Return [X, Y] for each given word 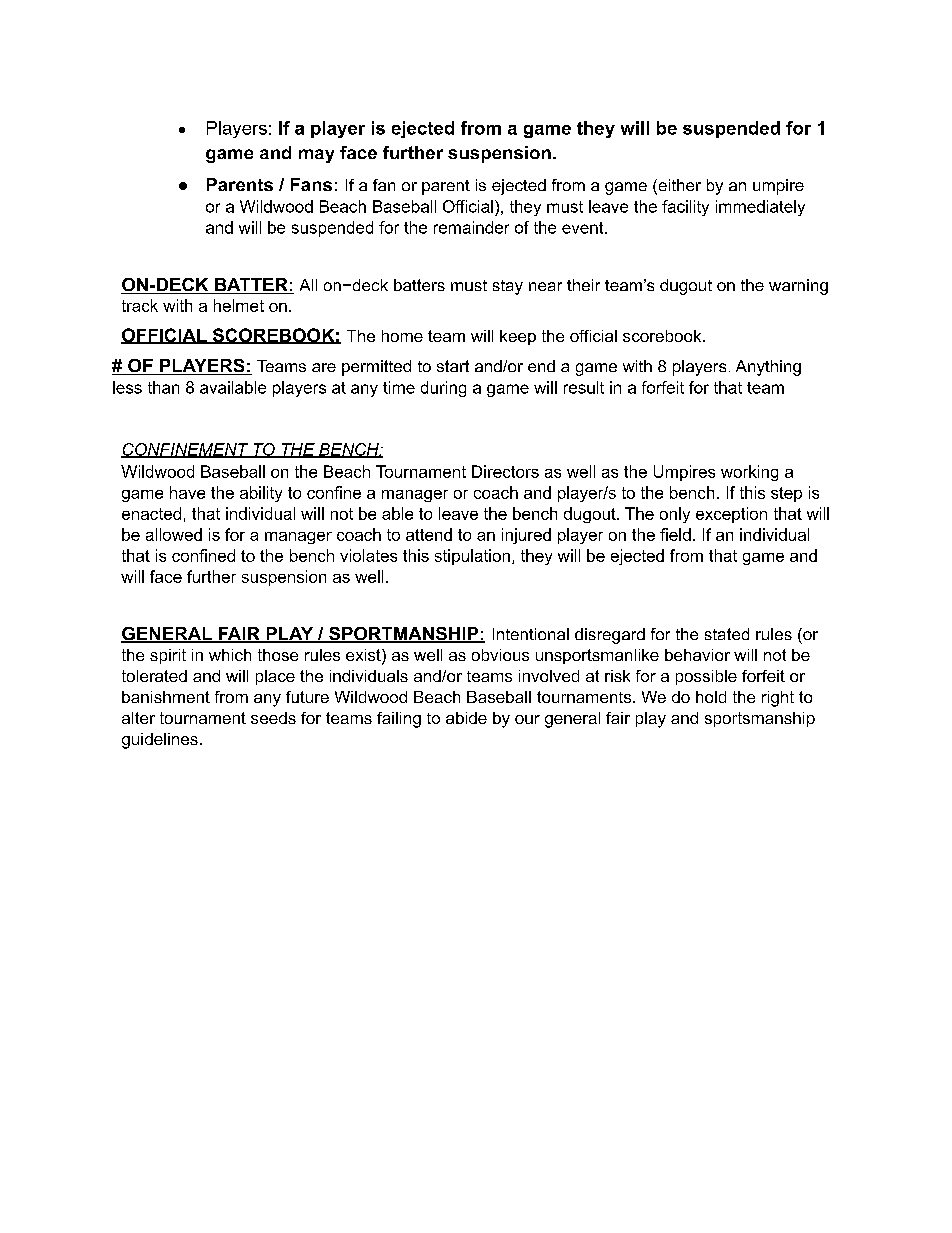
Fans [311, 184]
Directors [505, 471]
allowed [174, 534]
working [749, 473]
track [140, 305]
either [678, 186]
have [187, 492]
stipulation [472, 557]
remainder [471, 227]
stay [508, 287]
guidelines [160, 741]
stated [727, 634]
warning [798, 287]
